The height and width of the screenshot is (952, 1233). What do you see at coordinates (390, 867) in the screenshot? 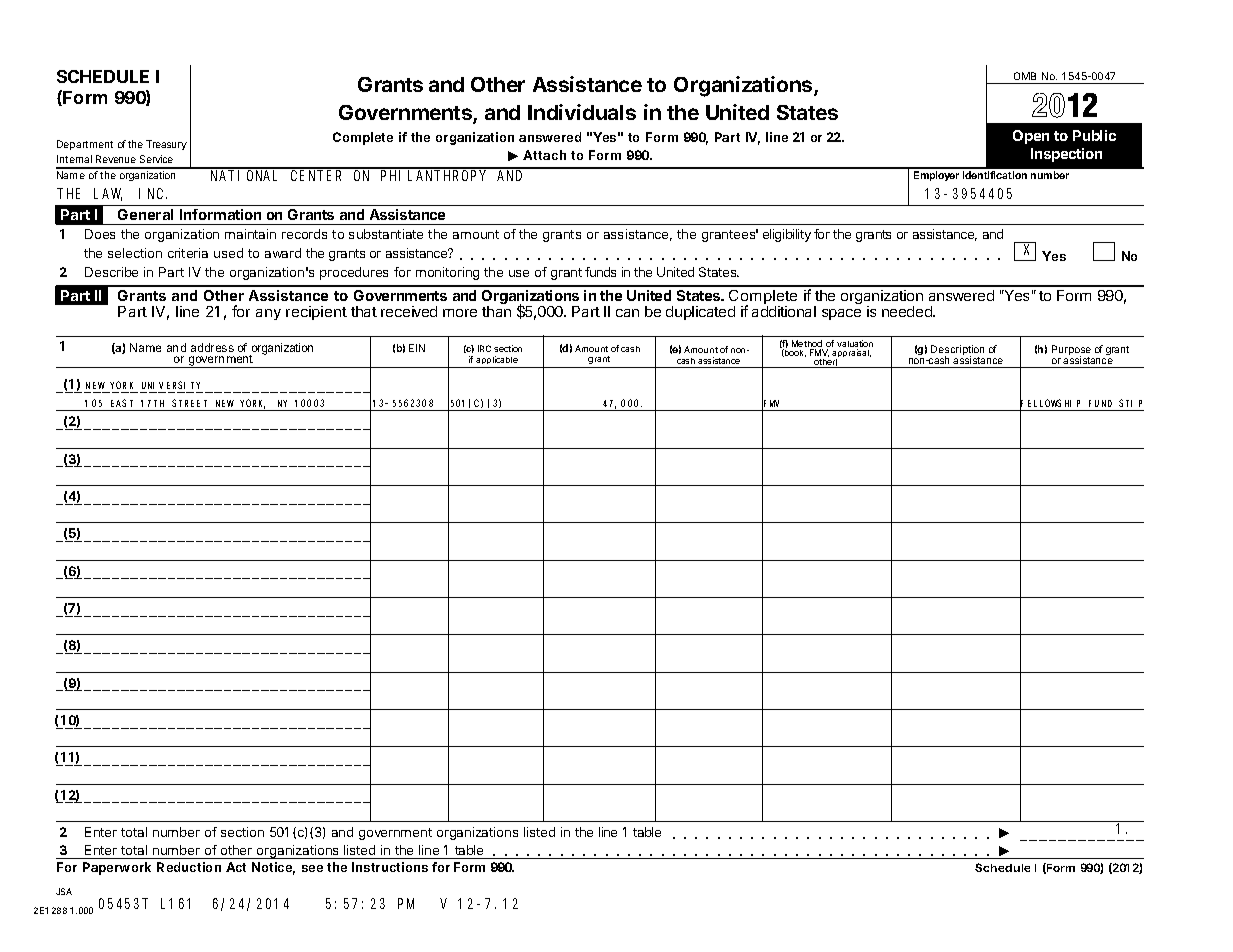
I see `Instructions` at bounding box center [390, 867].
